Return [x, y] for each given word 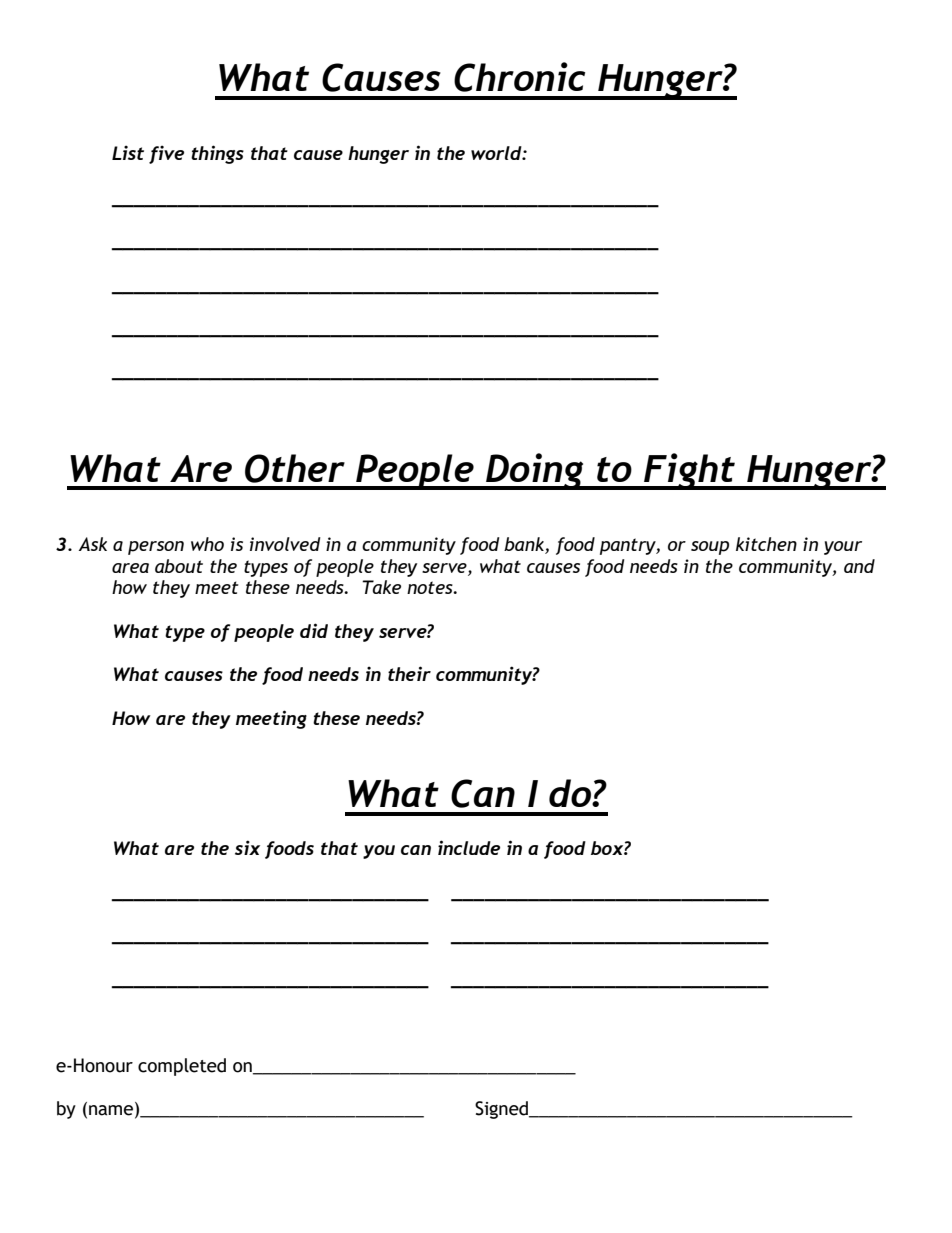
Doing [535, 471]
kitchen [766, 544]
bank [525, 545]
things [217, 154]
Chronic [519, 77]
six [247, 847]
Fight [689, 471]
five [166, 154]
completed [182, 1067]
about [179, 566]
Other [295, 468]
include [469, 847]
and [859, 566]
